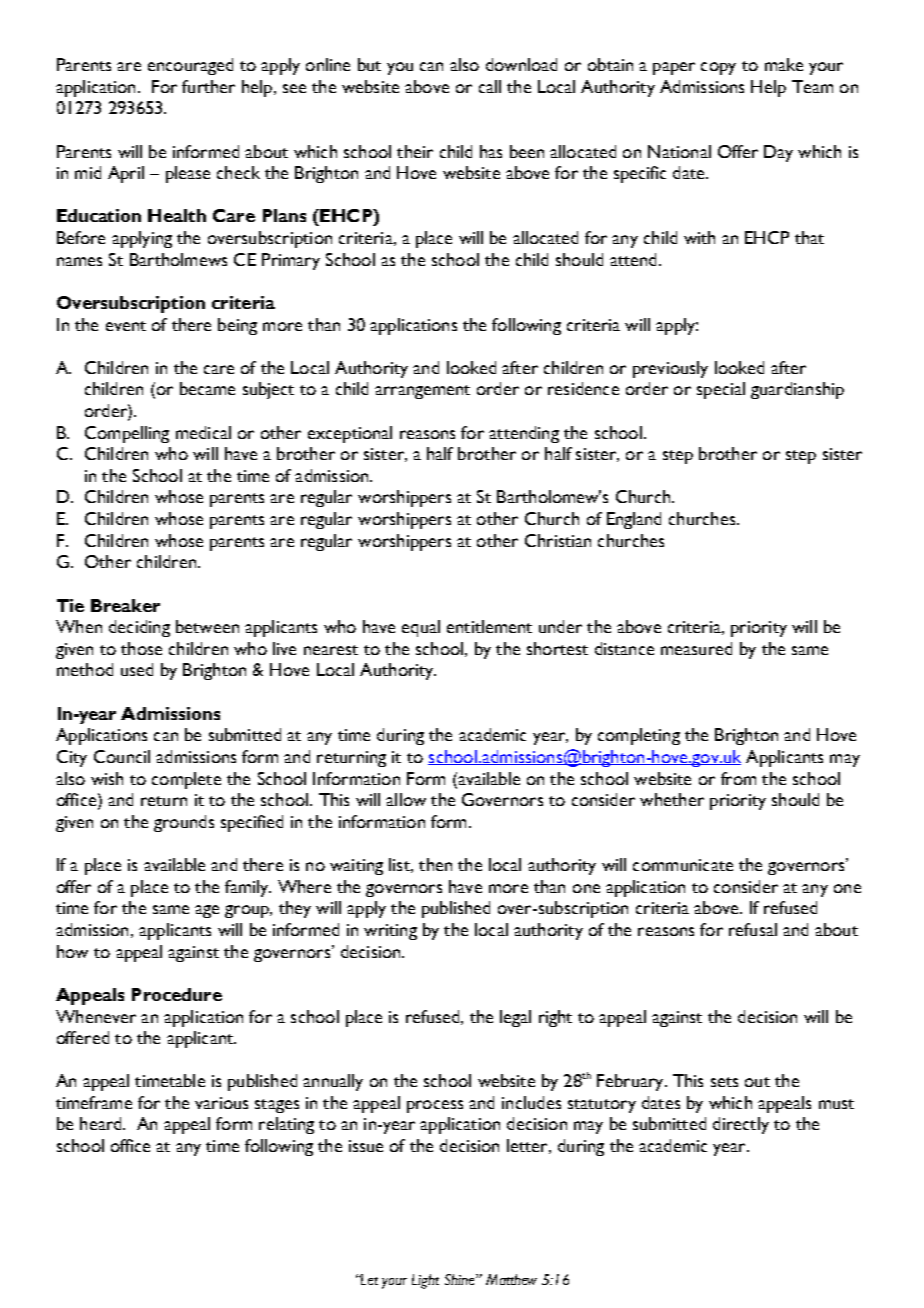  I want to click on equal, so click(421, 628).
